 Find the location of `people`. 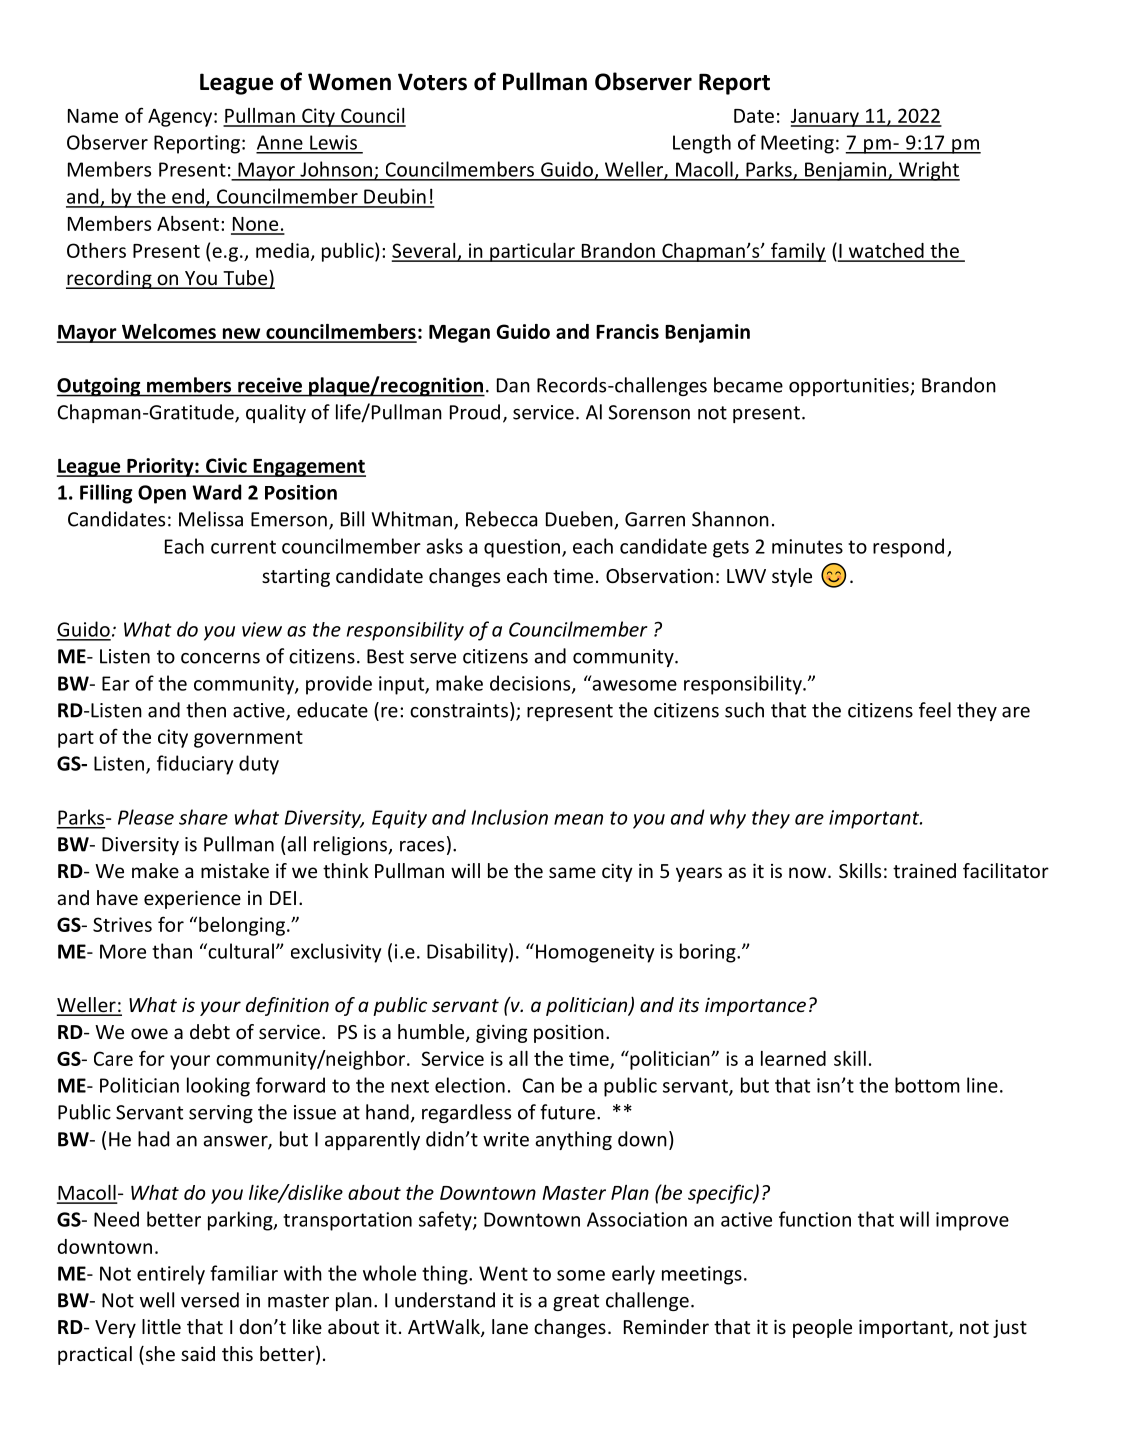

people is located at coordinates (822, 1328).
